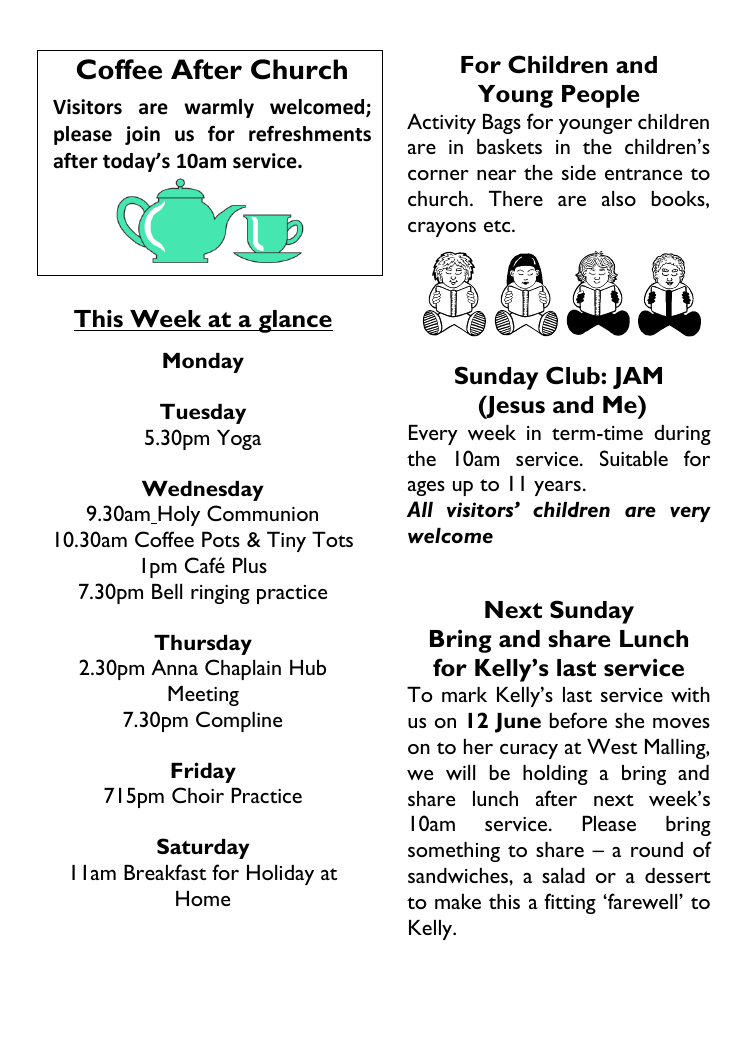  Describe the element at coordinates (464, 694) in the screenshot. I see `mark` at that location.
